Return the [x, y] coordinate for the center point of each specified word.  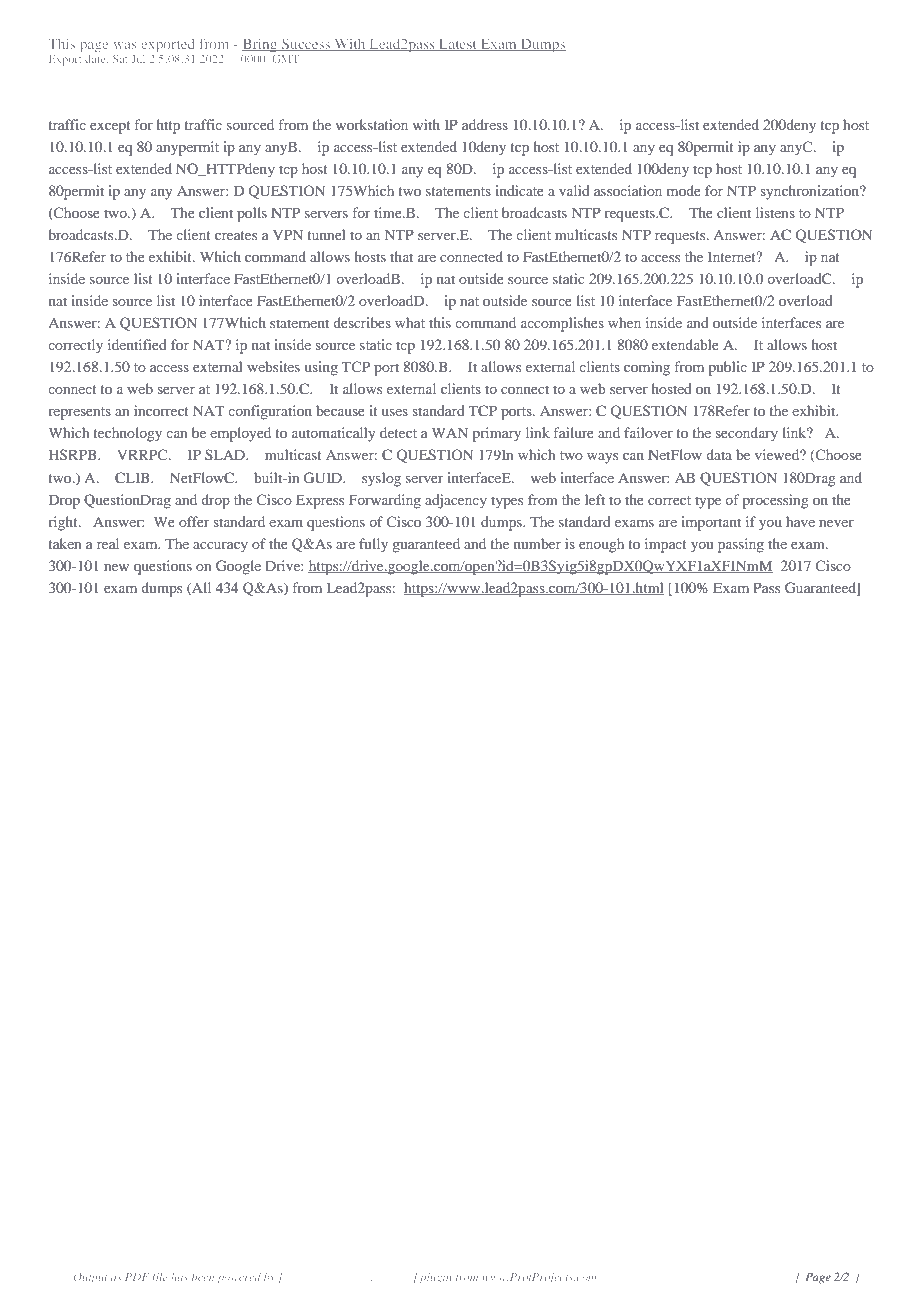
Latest [458, 45]
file [159, 1278]
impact [666, 545]
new [116, 567]
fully [373, 545]
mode [684, 190]
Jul [138, 59]
